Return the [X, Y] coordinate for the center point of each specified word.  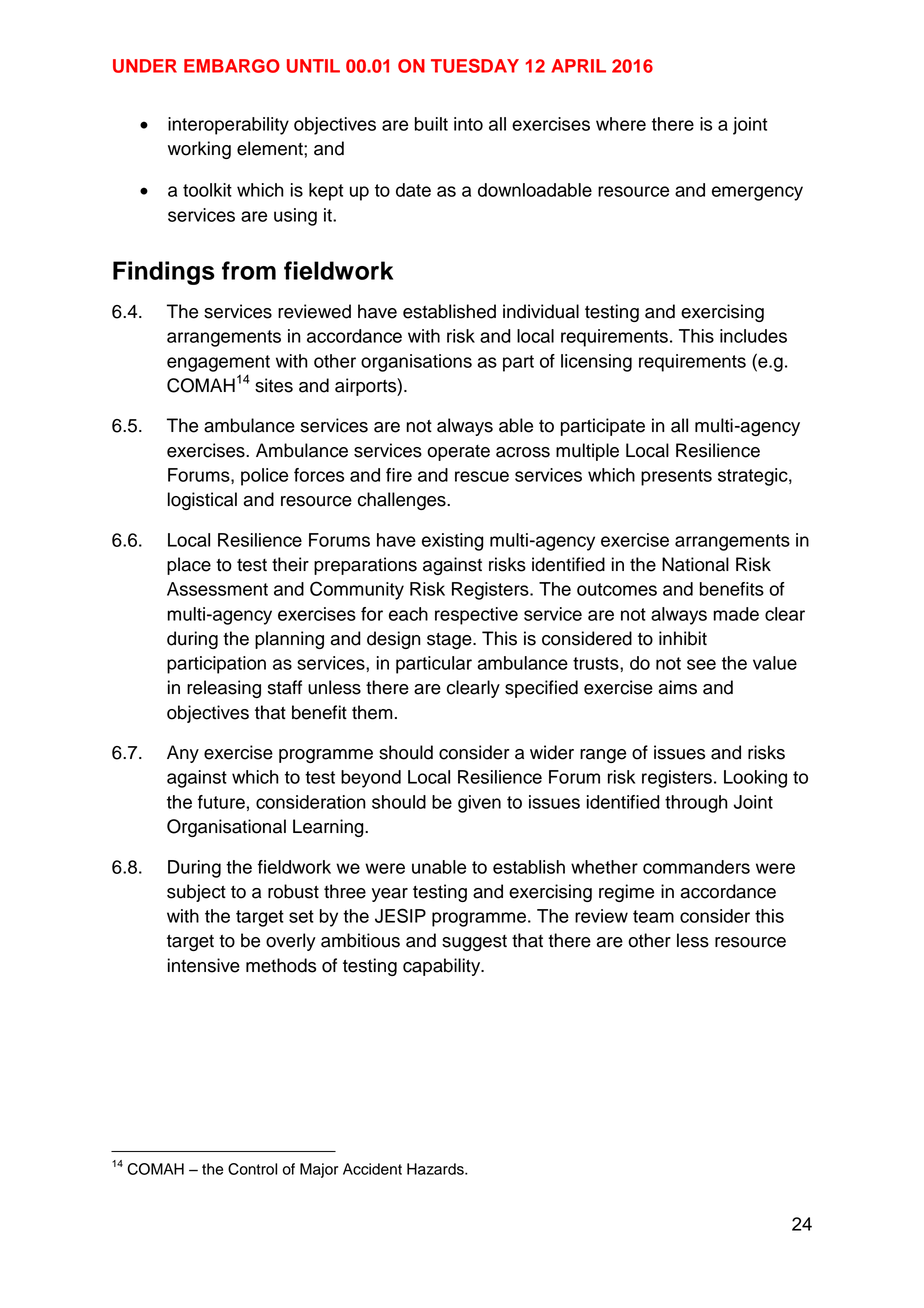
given [479, 804]
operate [458, 453]
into [468, 124]
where [621, 124]
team [653, 916]
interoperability [228, 126]
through [696, 804]
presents [676, 477]
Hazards [436, 1169]
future [221, 802]
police [264, 477]
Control [252, 1169]
